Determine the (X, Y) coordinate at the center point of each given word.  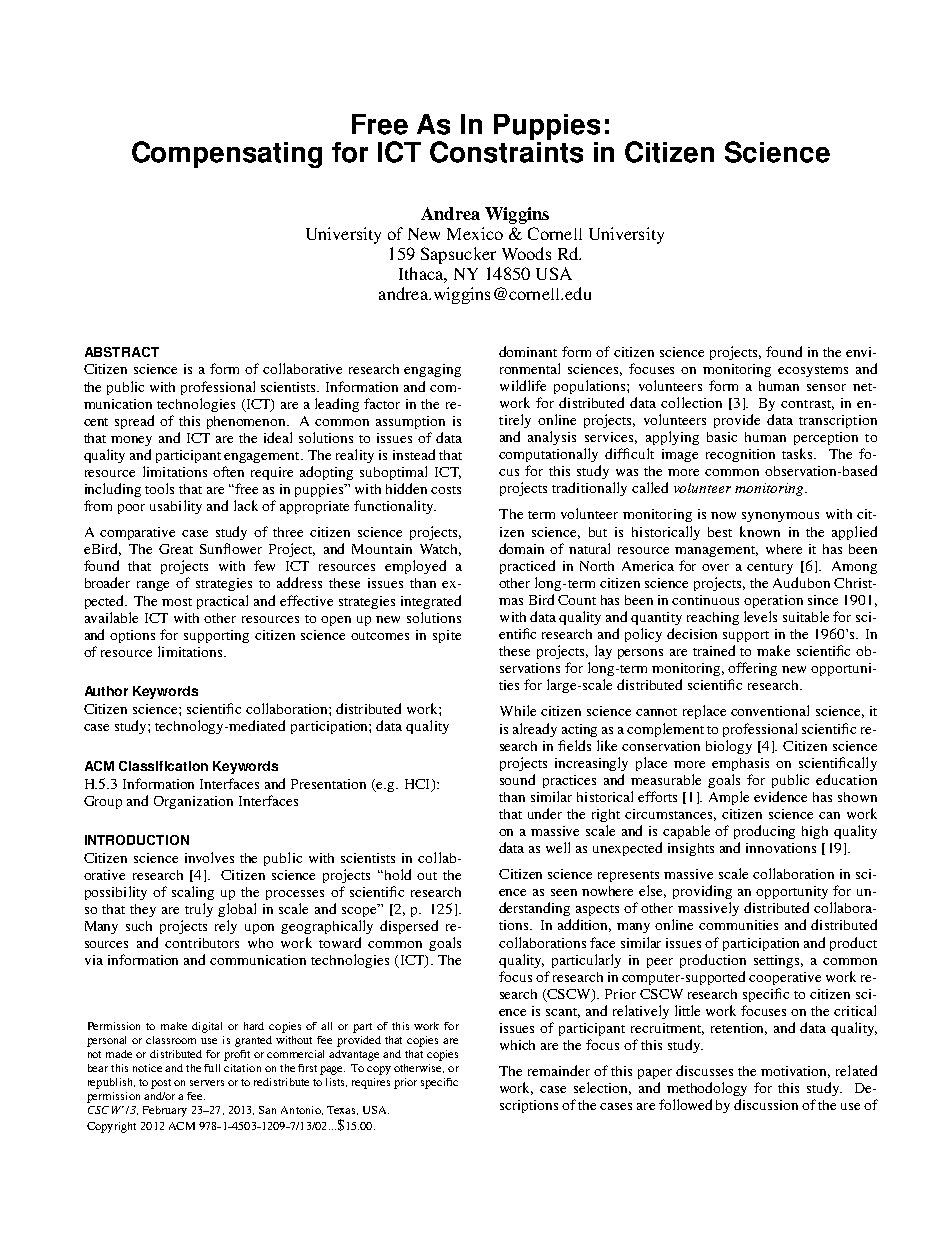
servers (207, 1083)
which (517, 1045)
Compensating (227, 154)
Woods (526, 253)
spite (447, 636)
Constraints (506, 150)
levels (760, 616)
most (177, 602)
